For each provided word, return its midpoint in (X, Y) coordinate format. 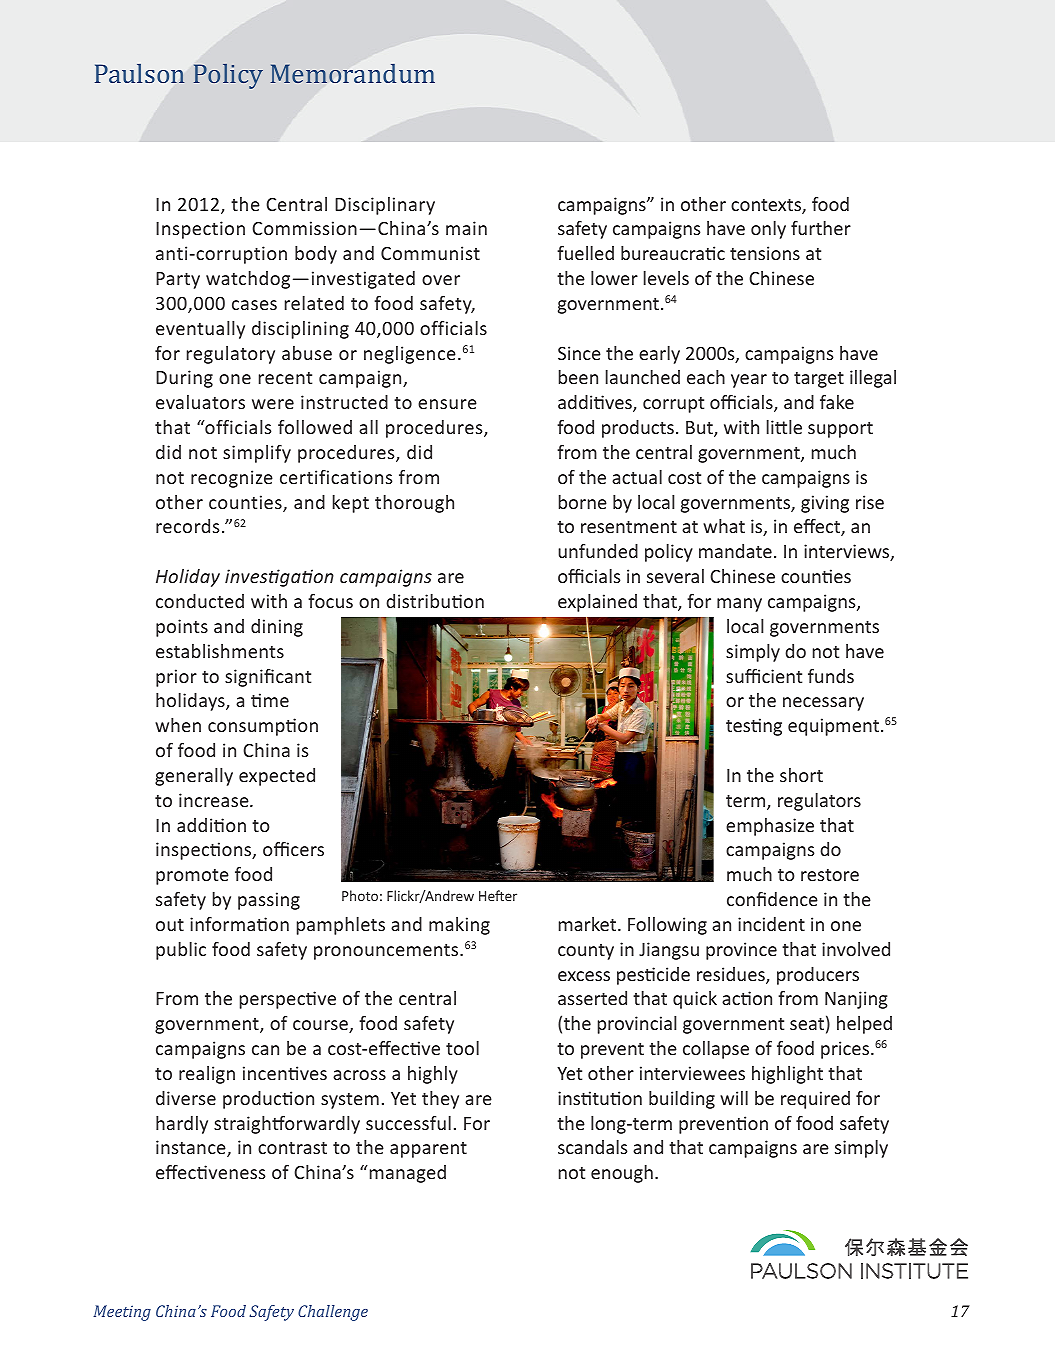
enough (622, 1174)
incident (771, 924)
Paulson (140, 73)
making (459, 926)
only (768, 230)
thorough (414, 504)
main (466, 228)
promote (192, 877)
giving (825, 504)
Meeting (122, 1313)
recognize (232, 479)
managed (406, 1174)
